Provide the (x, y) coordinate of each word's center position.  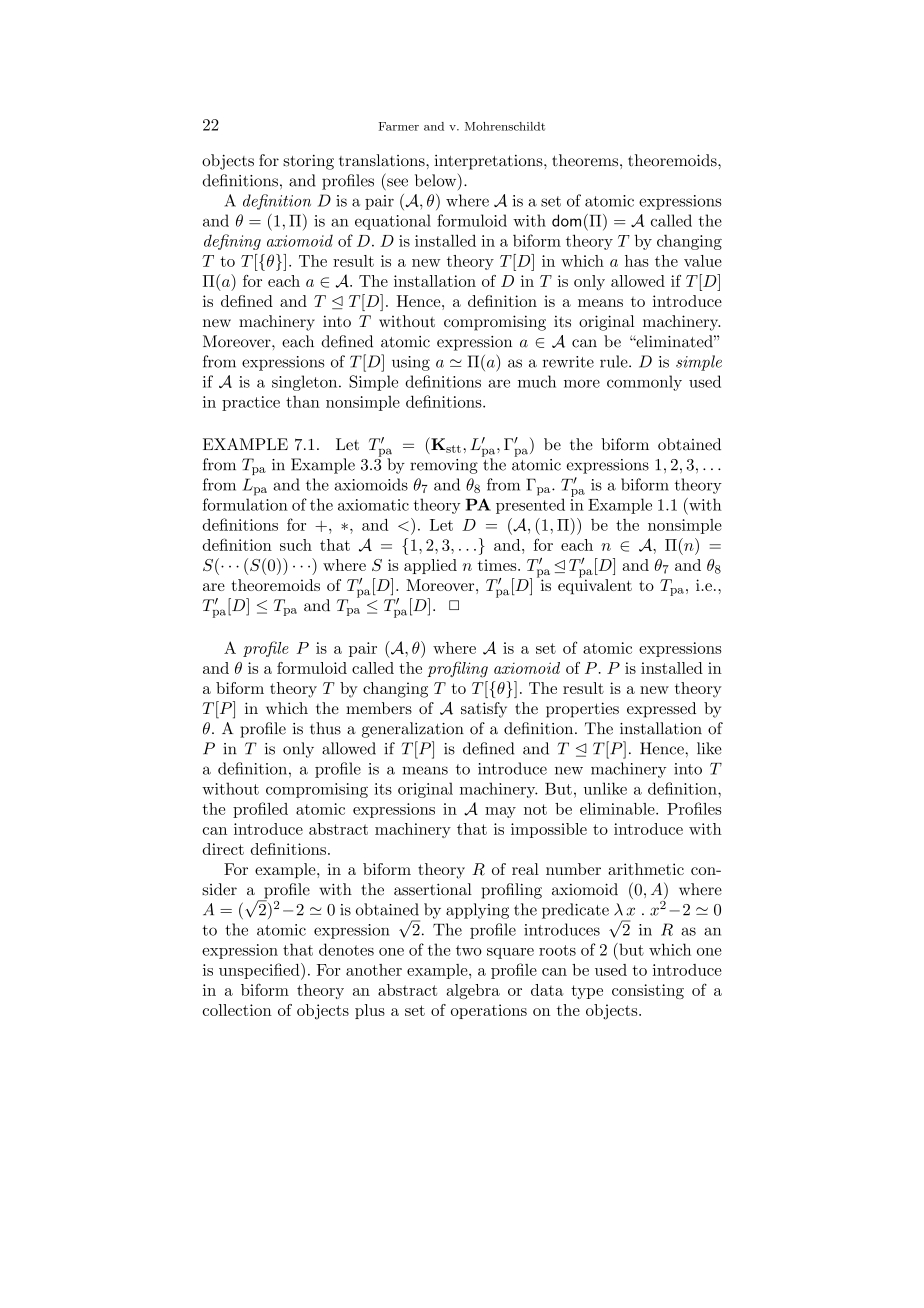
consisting (648, 991)
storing (308, 162)
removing (444, 466)
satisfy (484, 710)
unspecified (260, 971)
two (469, 950)
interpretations (489, 162)
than (303, 402)
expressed (661, 710)
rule (615, 361)
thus (325, 728)
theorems (586, 160)
